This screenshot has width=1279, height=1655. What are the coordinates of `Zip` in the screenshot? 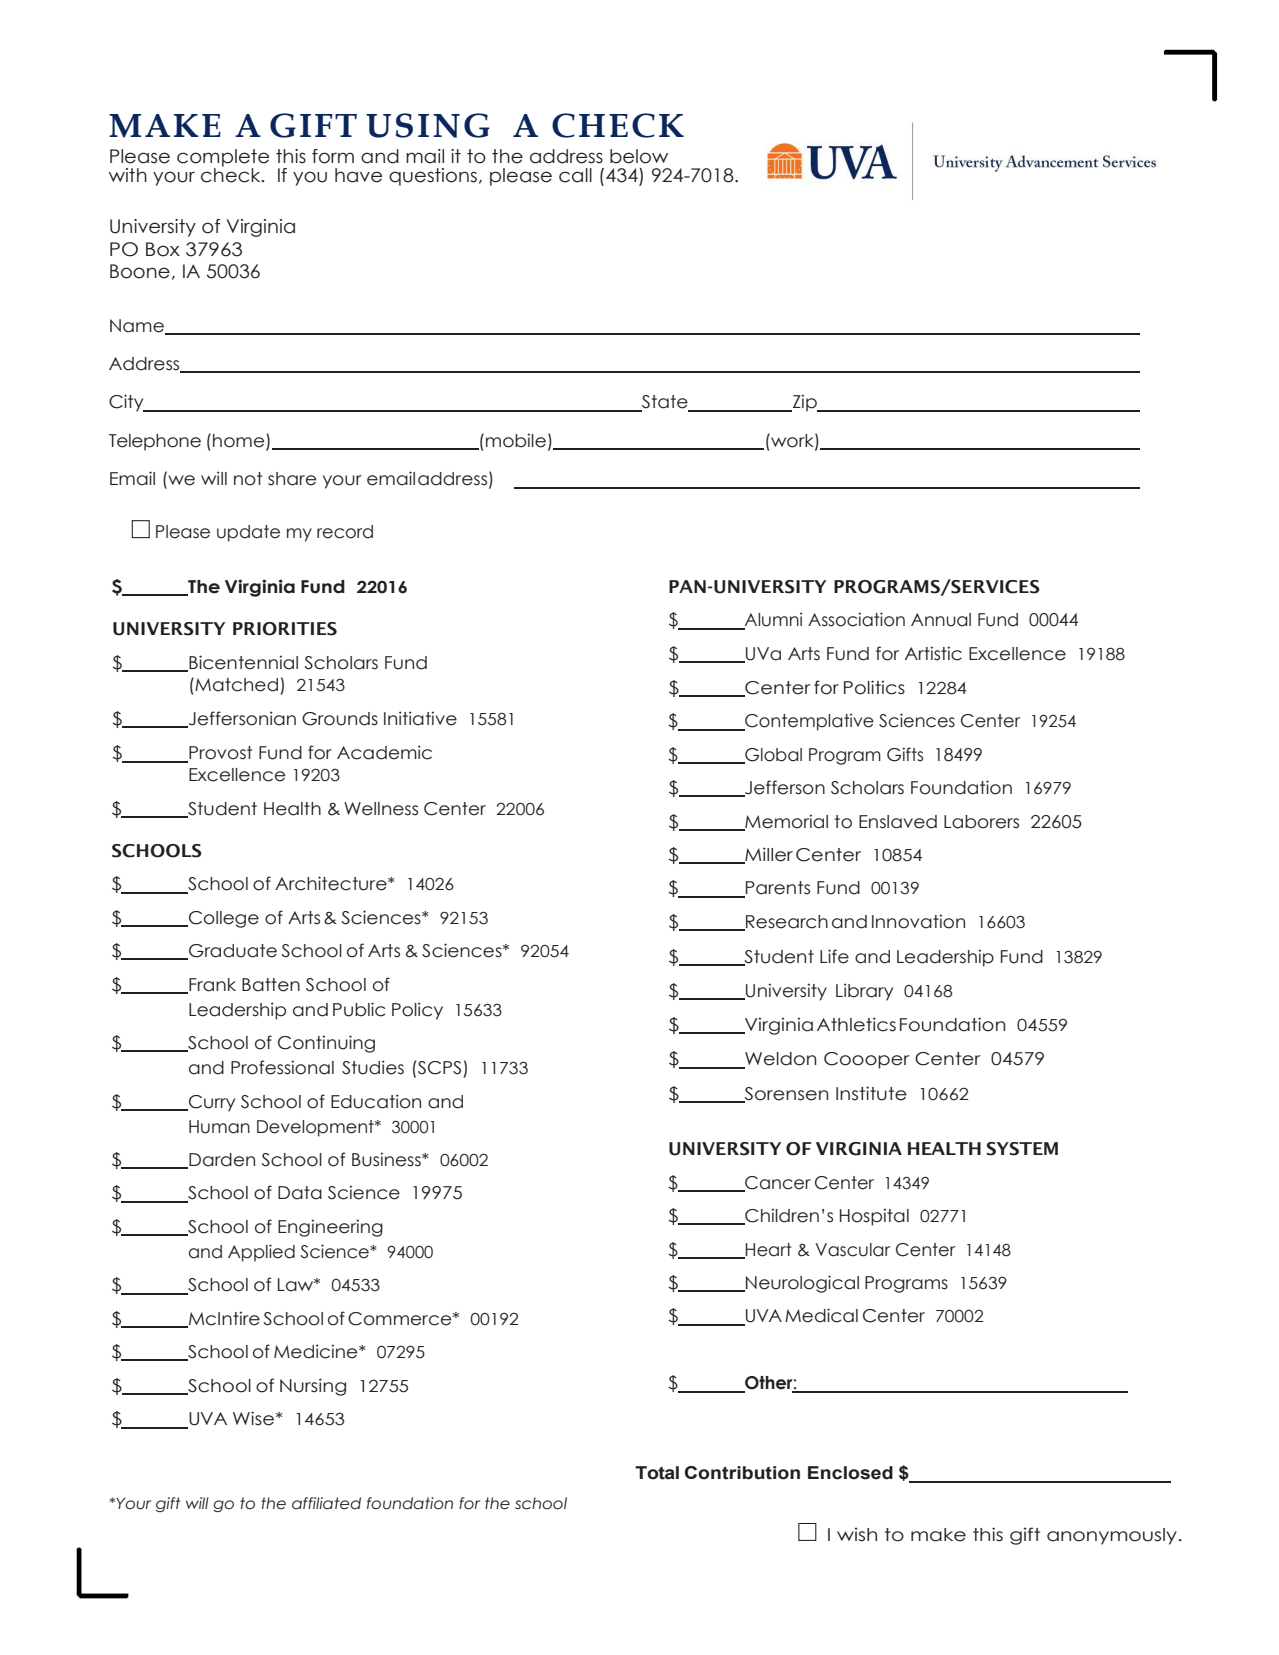 It's located at (804, 403).
